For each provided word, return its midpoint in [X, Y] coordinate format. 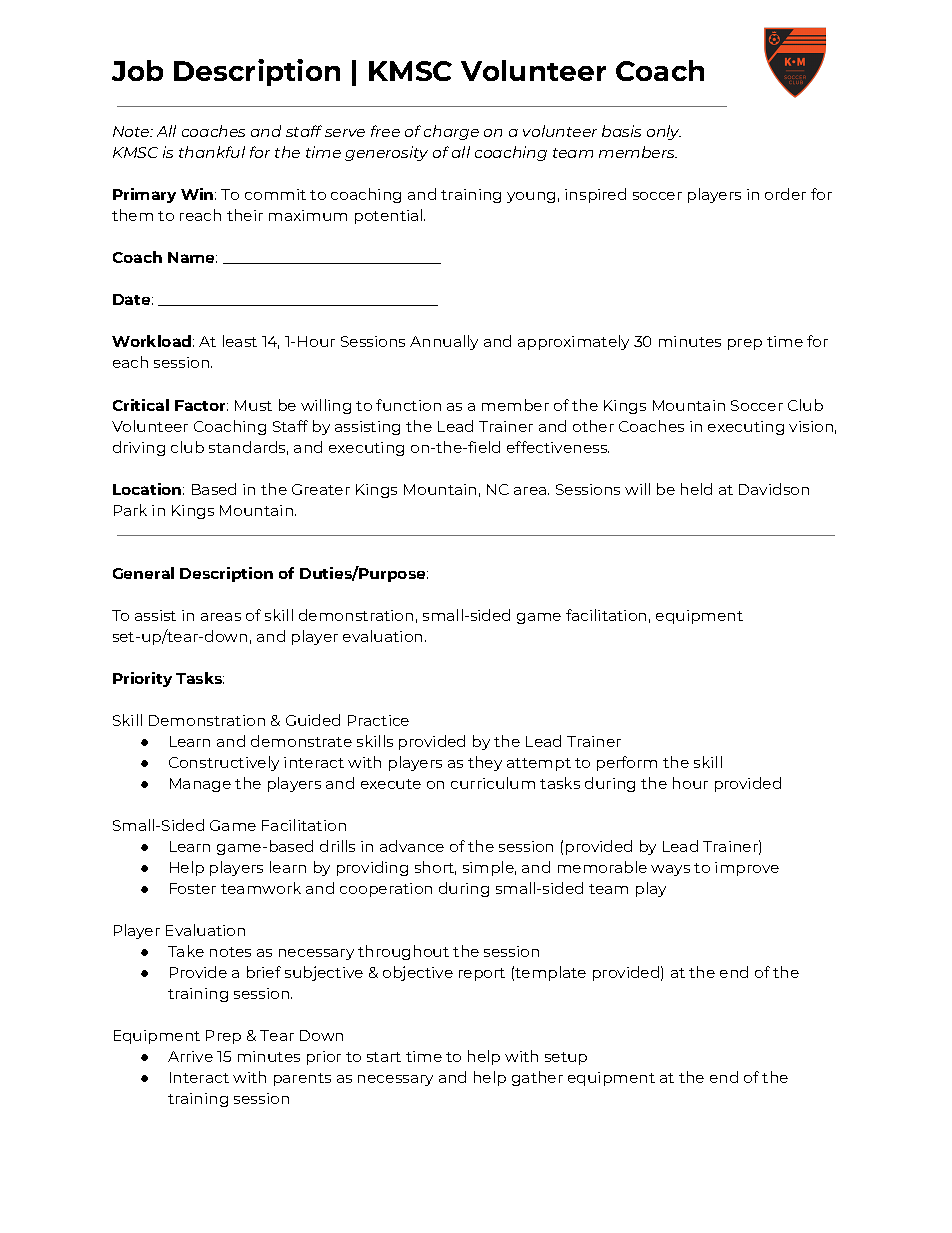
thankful [212, 152]
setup [566, 1058]
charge [451, 132]
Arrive [190, 1056]
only [664, 132]
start [384, 1057]
